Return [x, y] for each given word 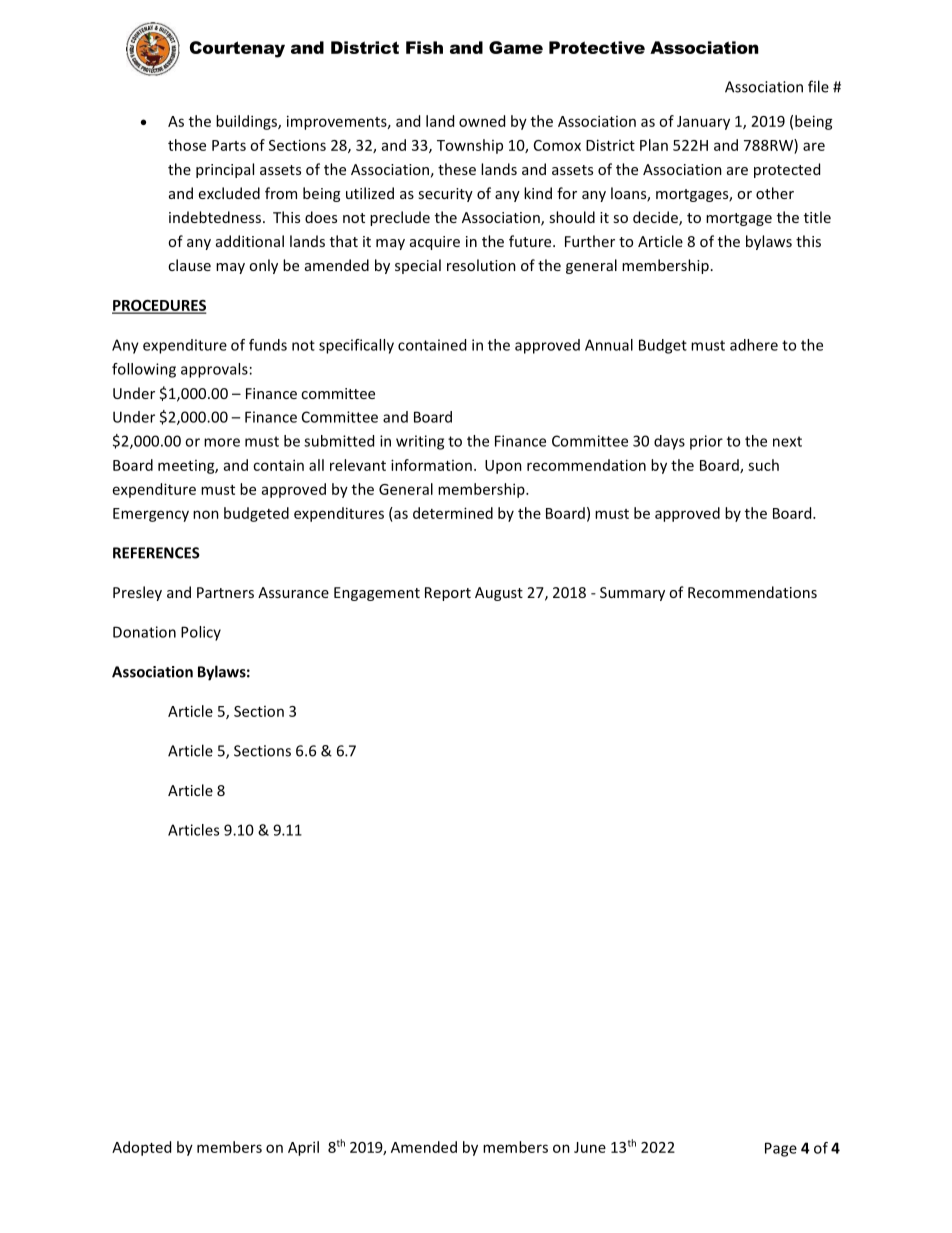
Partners [225, 592]
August [499, 594]
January [703, 123]
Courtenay [237, 49]
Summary [632, 594]
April [303, 1148]
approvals [214, 370]
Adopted [141, 1148]
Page [781, 1149]
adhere [754, 345]
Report [448, 594]
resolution [481, 265]
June [590, 1147]
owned [482, 121]
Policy [201, 633]
